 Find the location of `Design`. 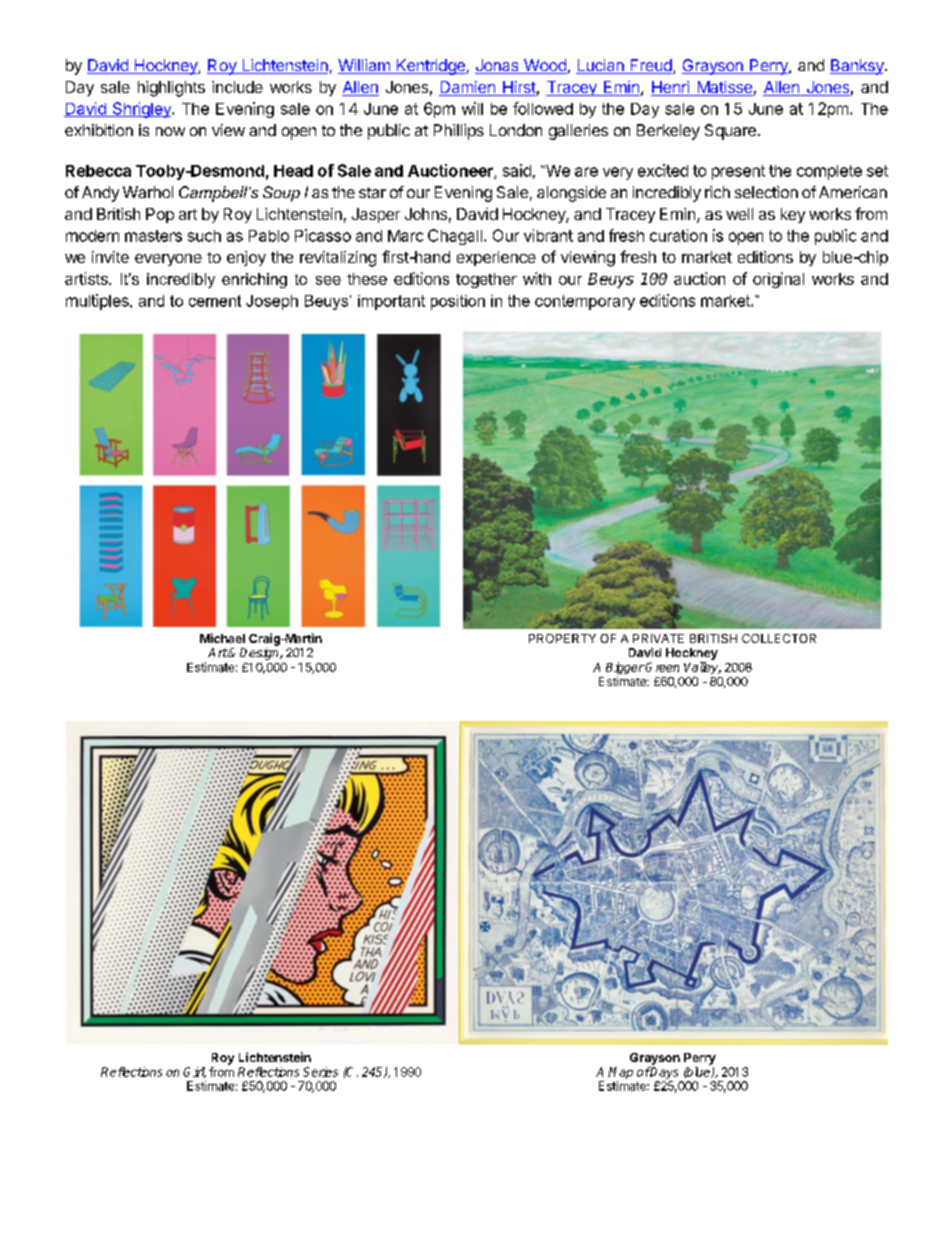

Design is located at coordinates (260, 654).
